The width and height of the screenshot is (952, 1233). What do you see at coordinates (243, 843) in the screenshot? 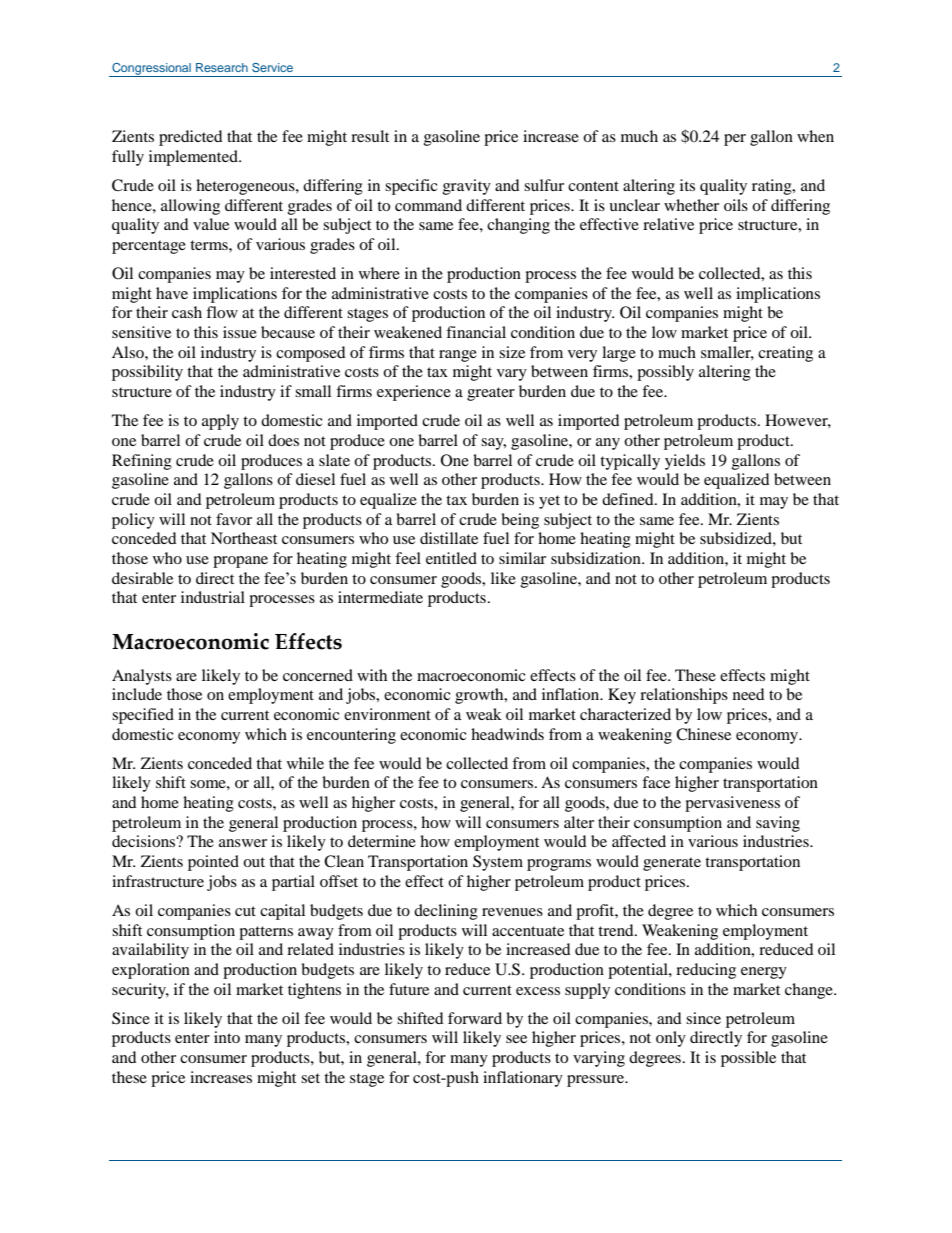
I see `answer` at bounding box center [243, 843].
